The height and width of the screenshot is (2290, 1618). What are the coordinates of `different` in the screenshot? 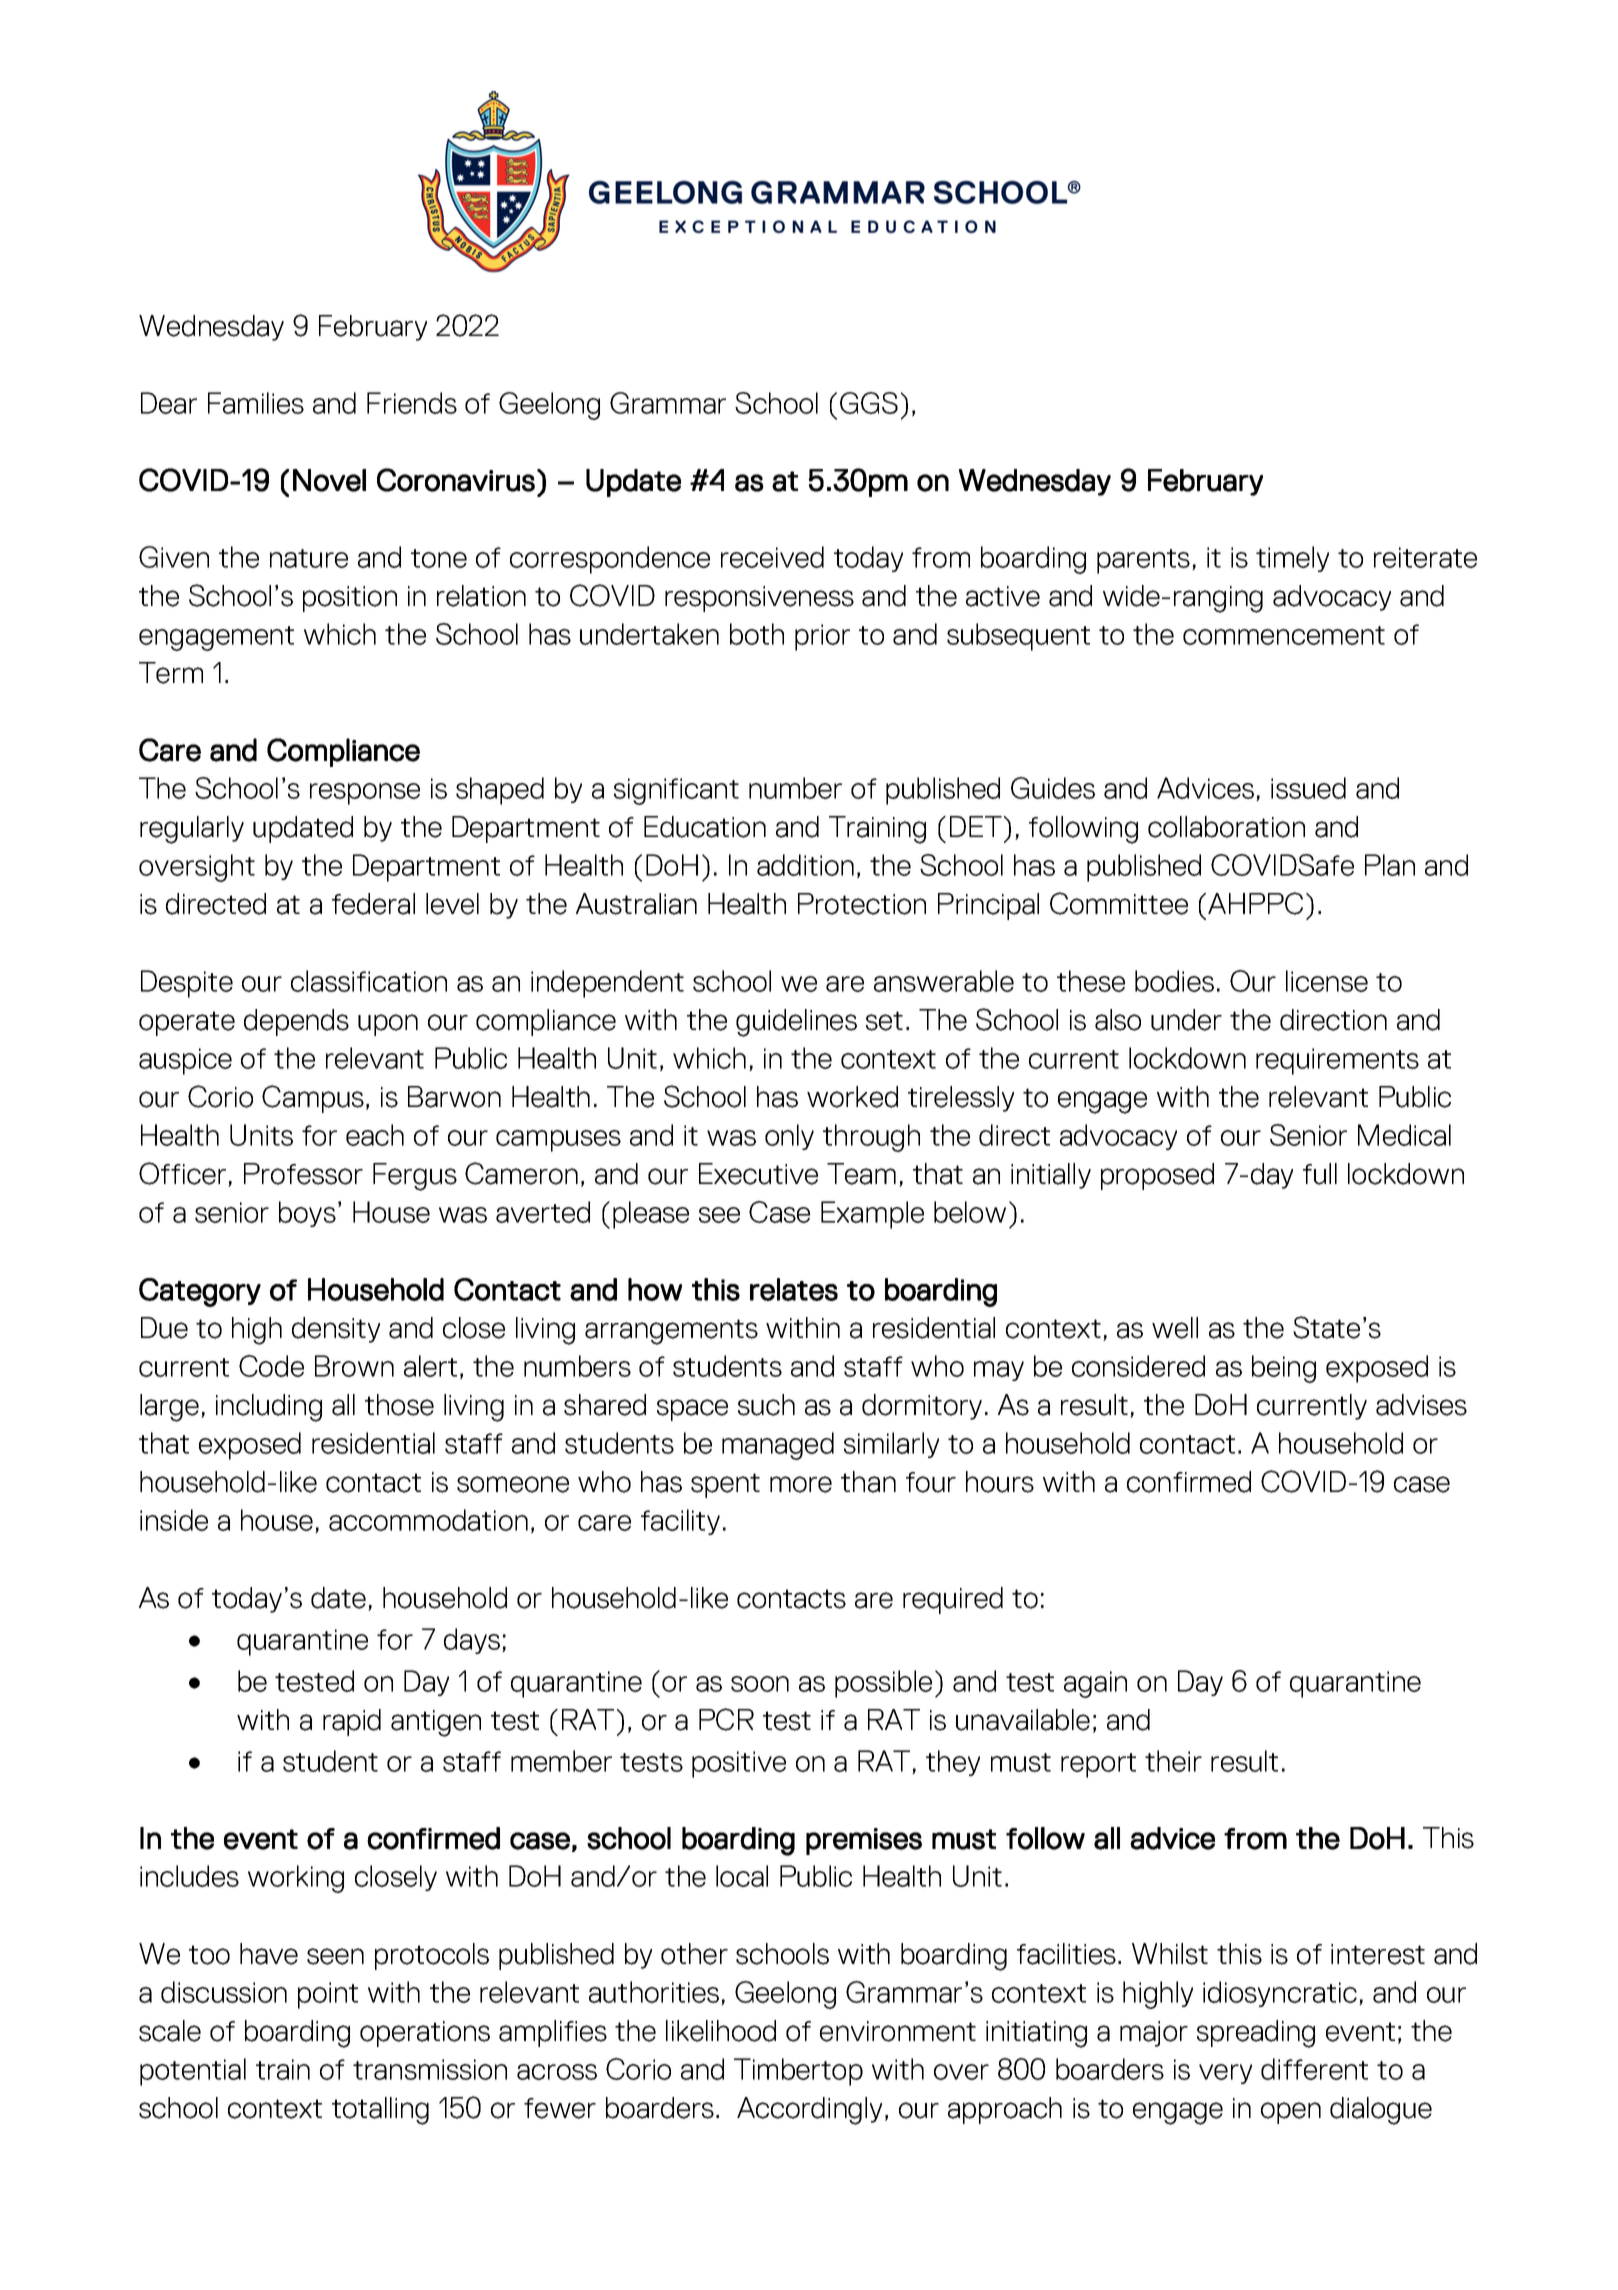 It's located at (1314, 2069).
